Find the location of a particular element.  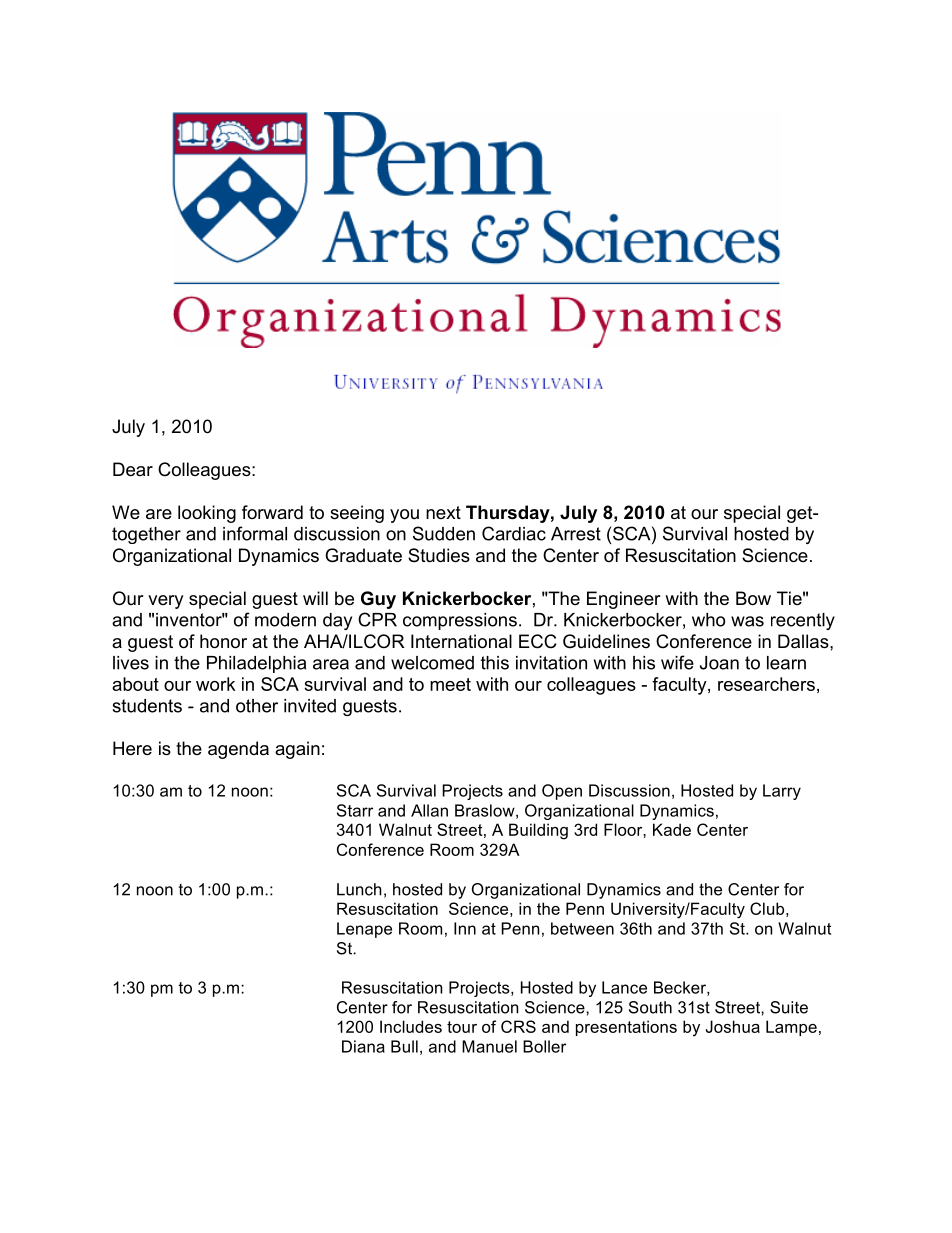

Diana is located at coordinates (363, 1046).
